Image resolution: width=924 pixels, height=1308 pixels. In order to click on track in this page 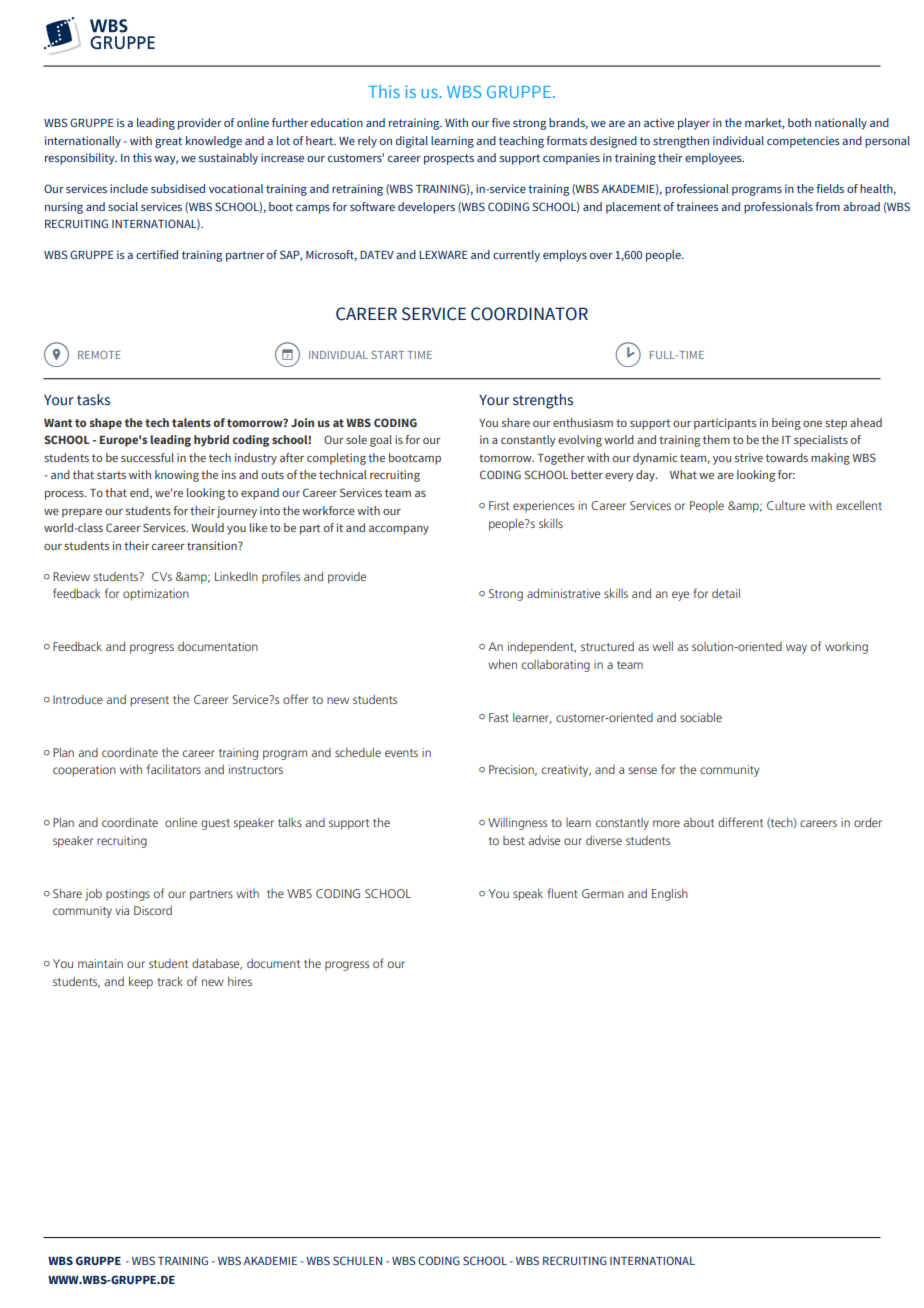, I will do `click(170, 981)`.
